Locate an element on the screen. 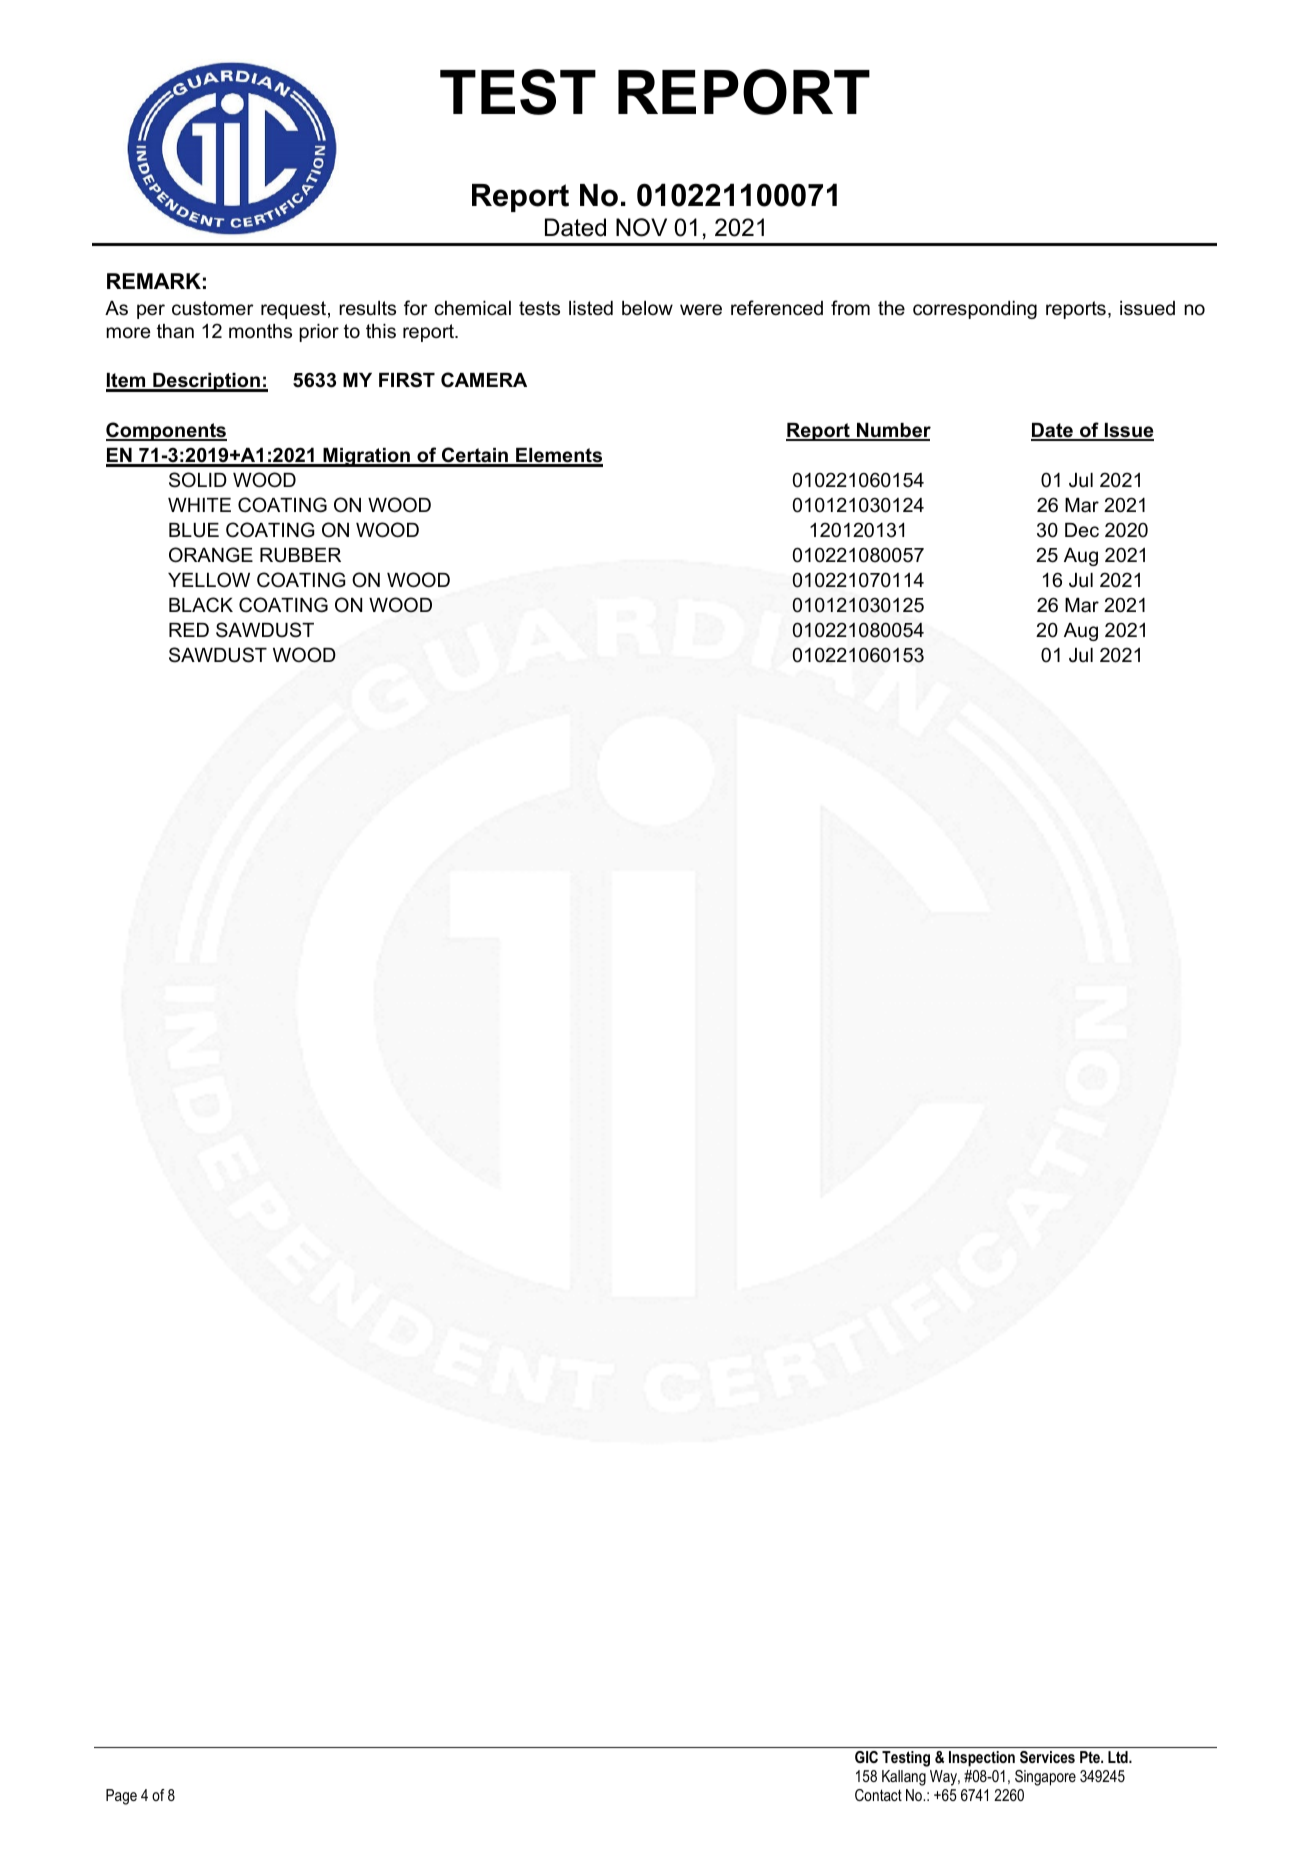  GIC is located at coordinates (866, 1757).
